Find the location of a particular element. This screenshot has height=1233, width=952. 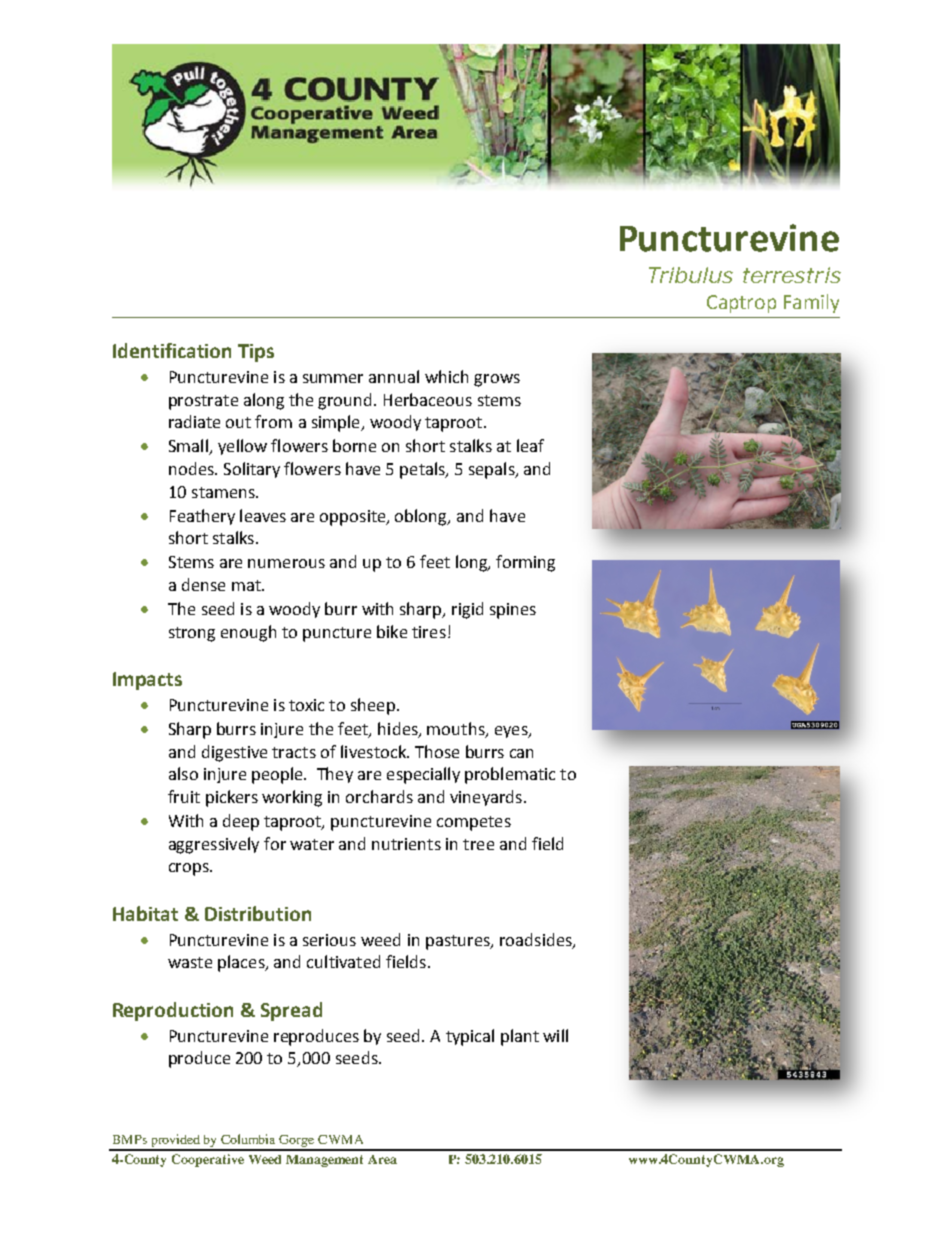

aggressively is located at coordinates (214, 845).
